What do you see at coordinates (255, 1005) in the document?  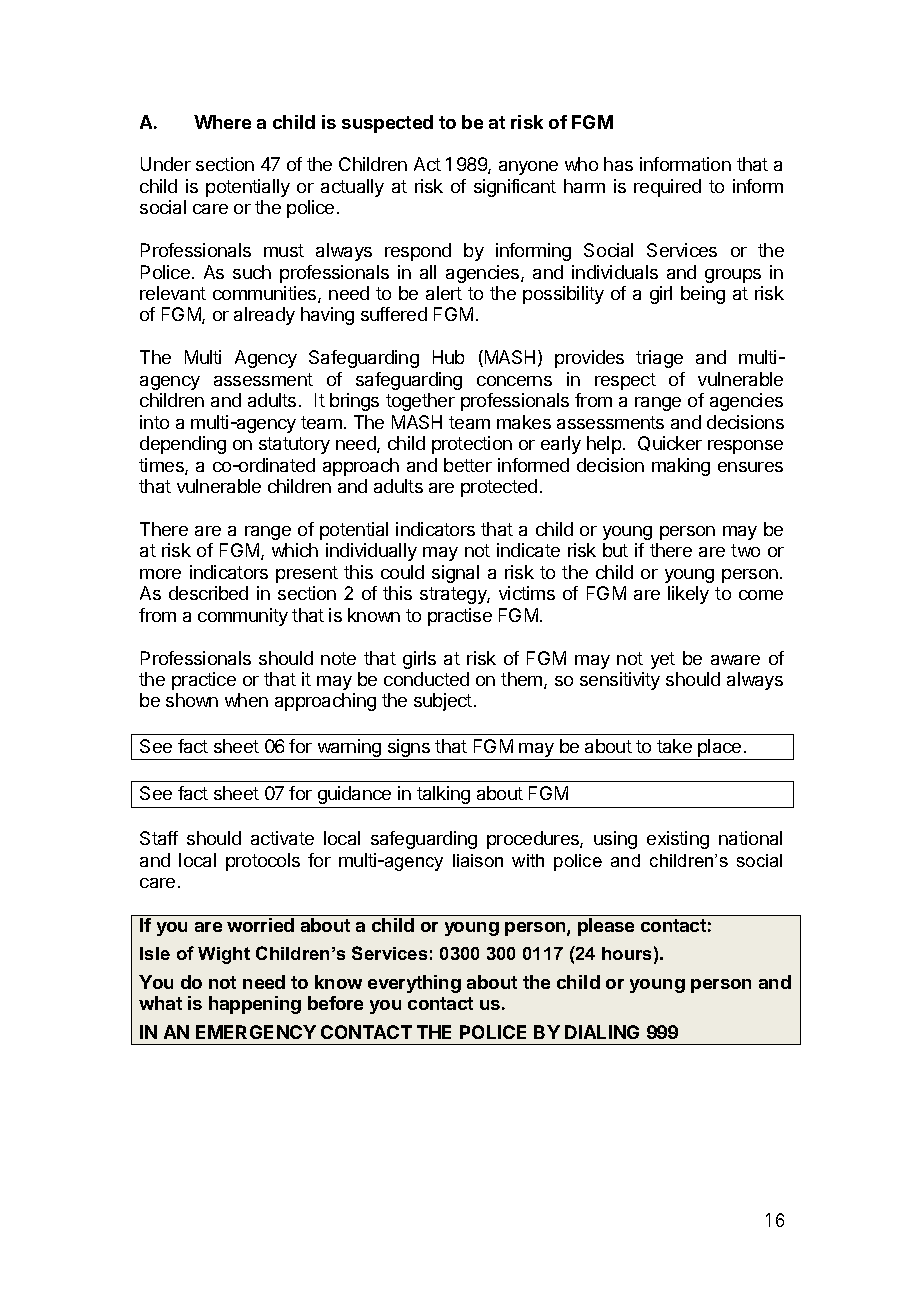 I see `happening` at bounding box center [255, 1005].
